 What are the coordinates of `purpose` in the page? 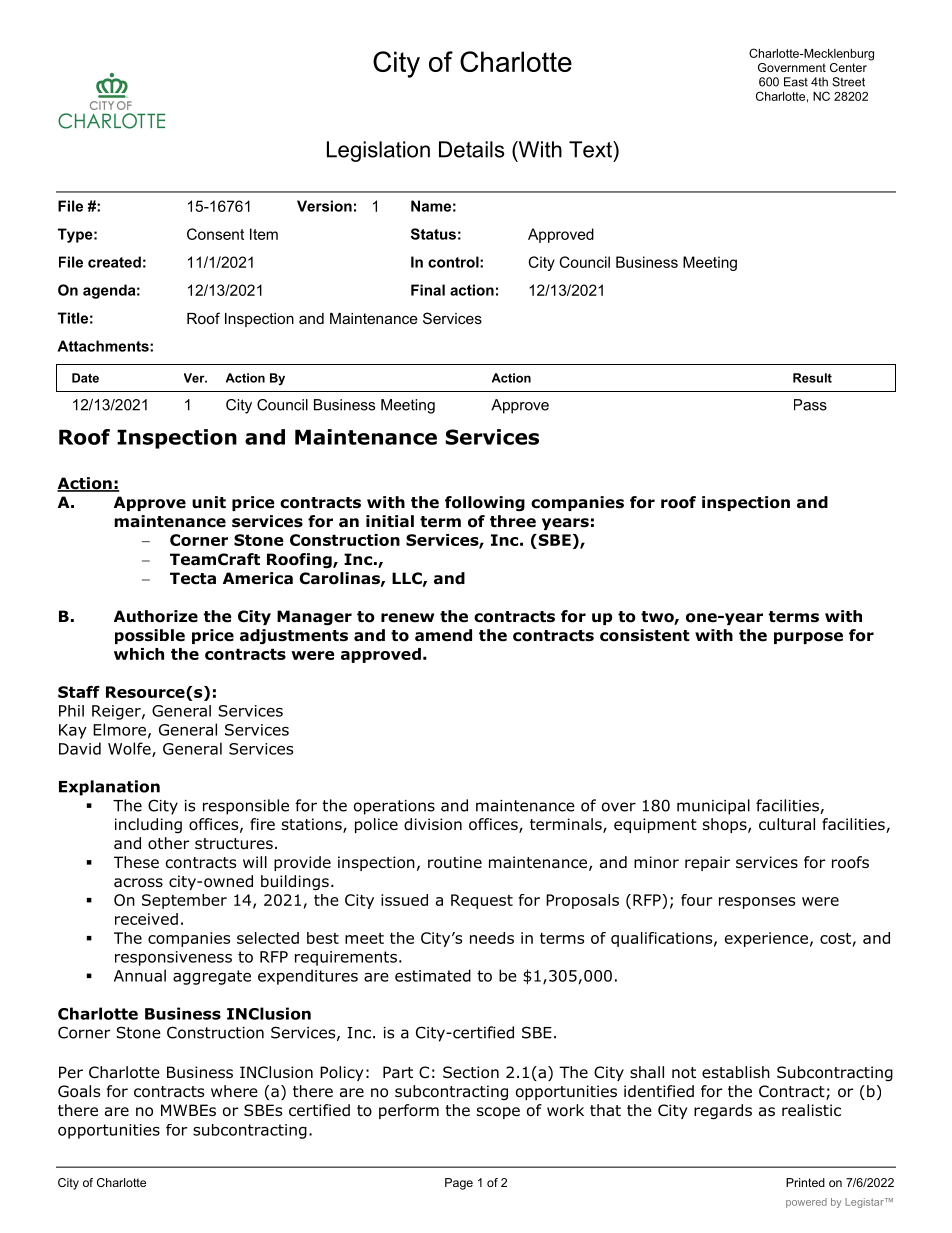 It's located at (808, 638).
